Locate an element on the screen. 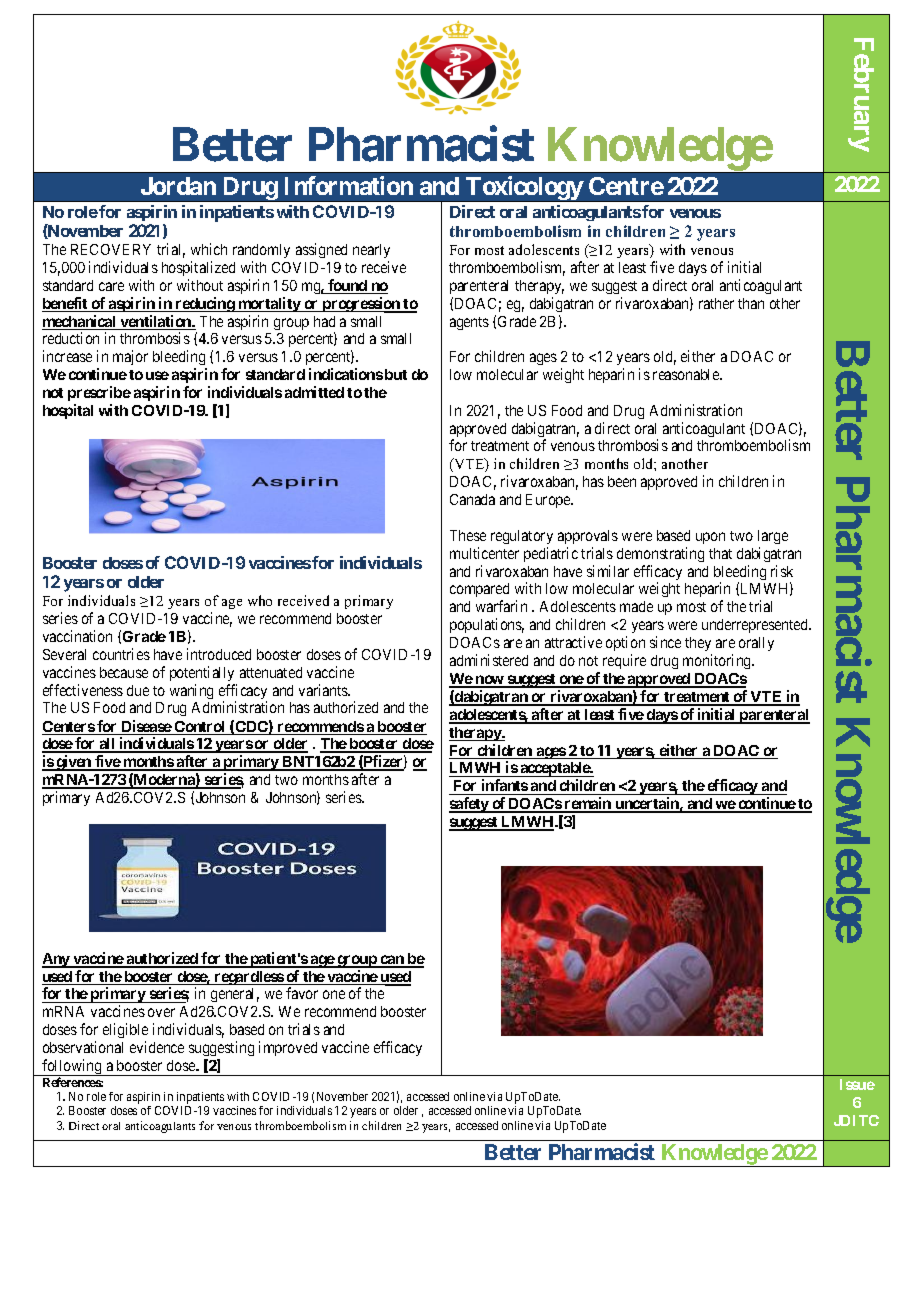 The image size is (924, 1308). safety is located at coordinates (469, 805).
